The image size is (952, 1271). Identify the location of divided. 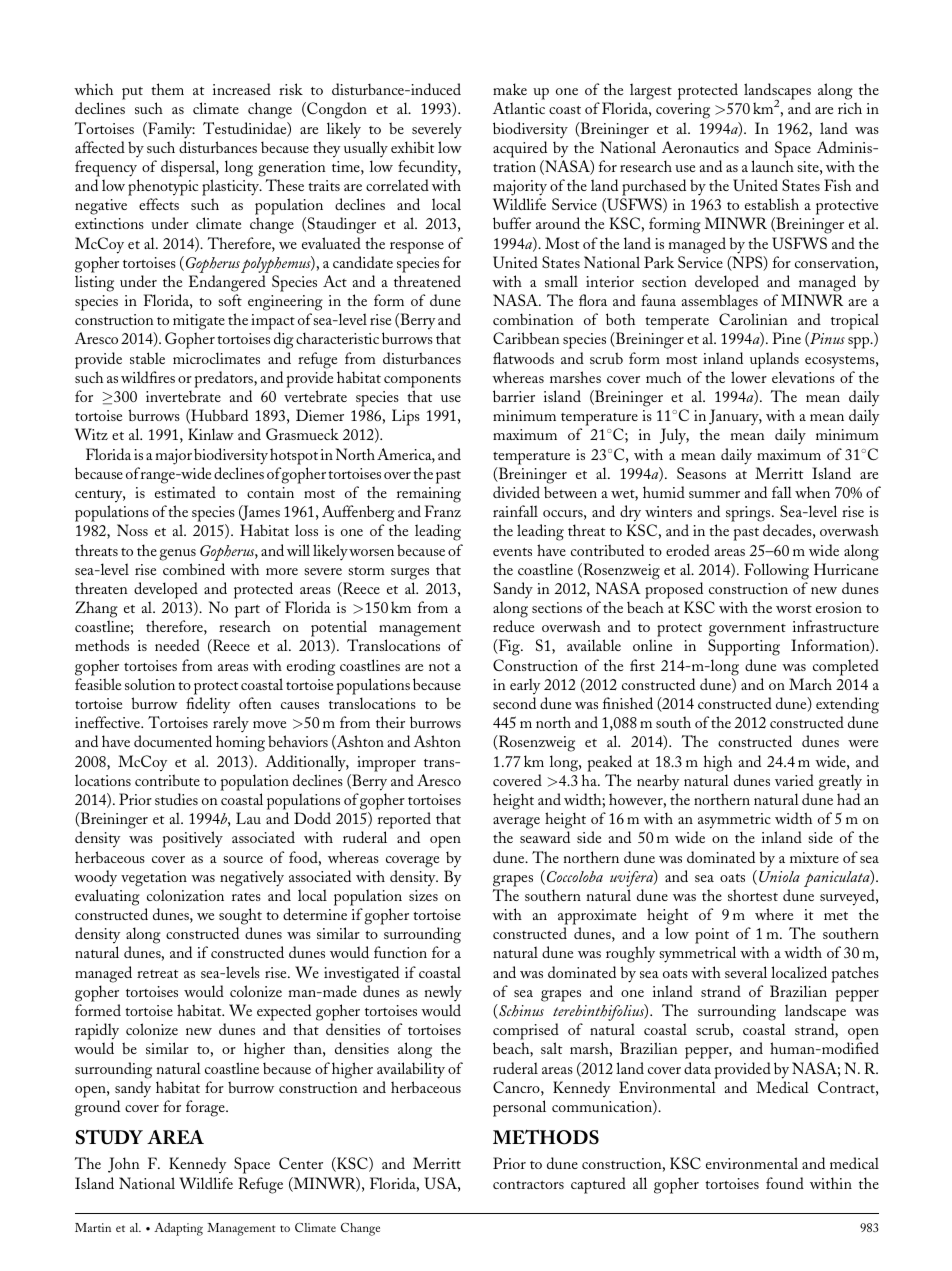
(516, 492).
